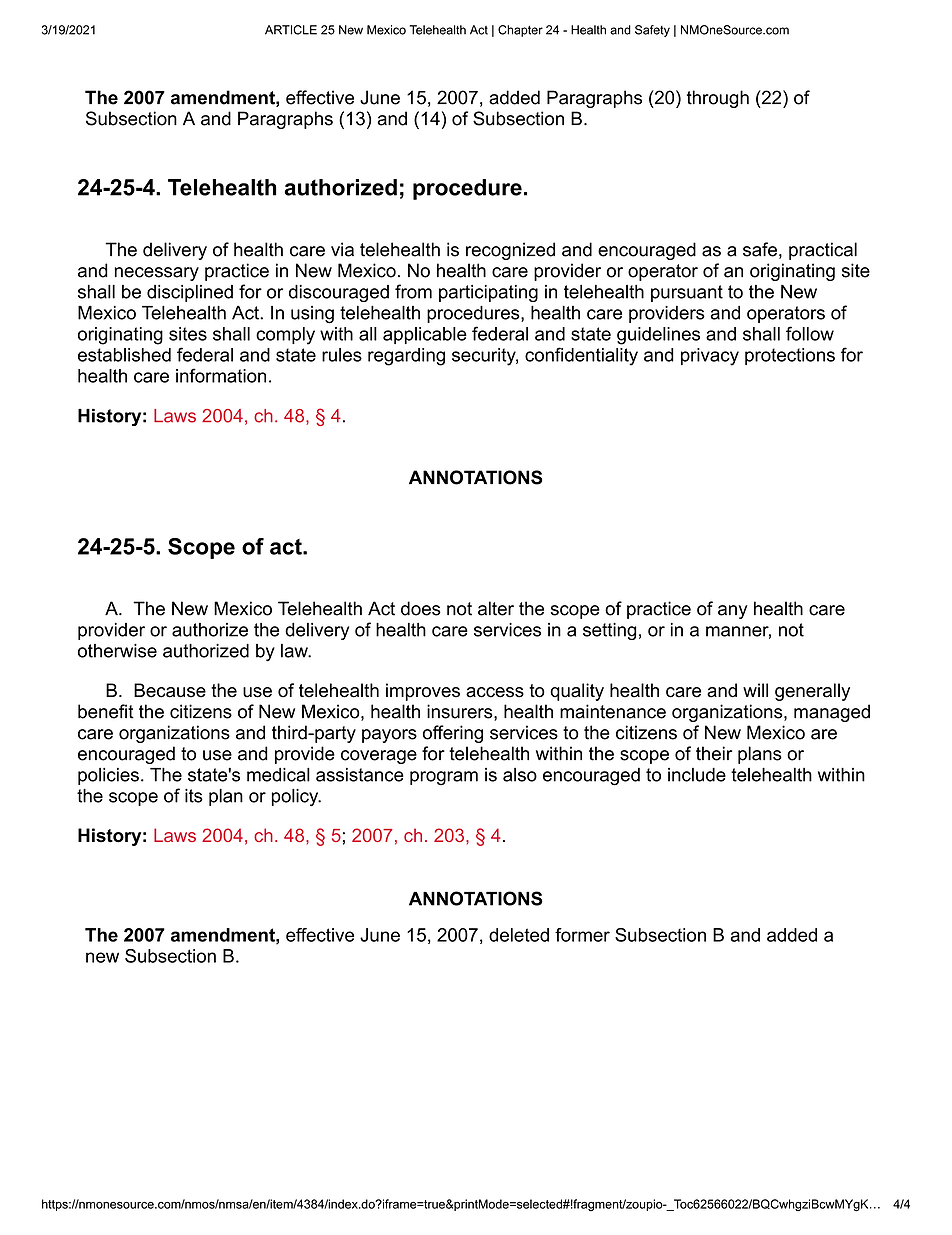 The image size is (952, 1235). Describe the element at coordinates (519, 935) in the screenshot. I see `deleted` at that location.
